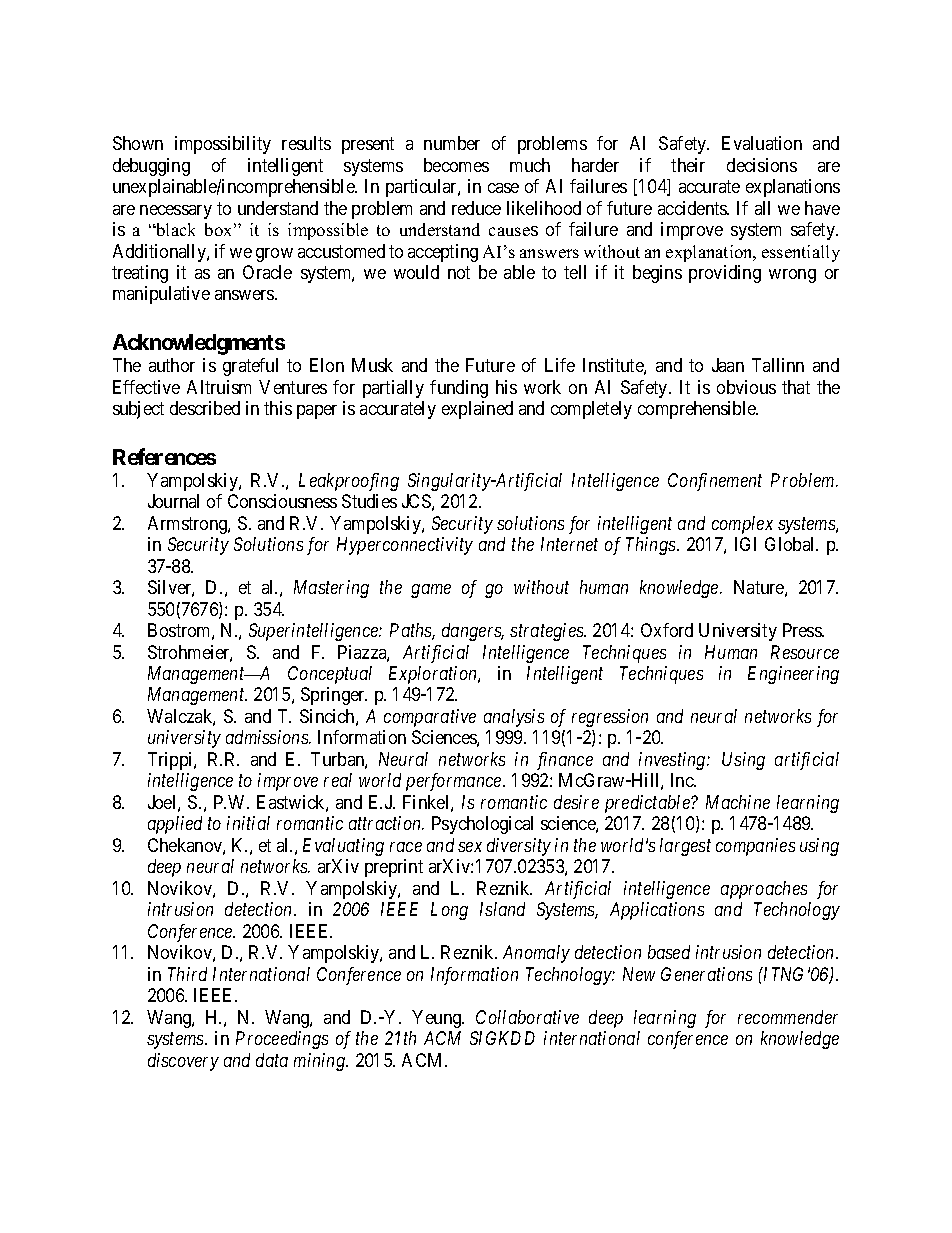  I want to click on explained, so click(477, 410).
